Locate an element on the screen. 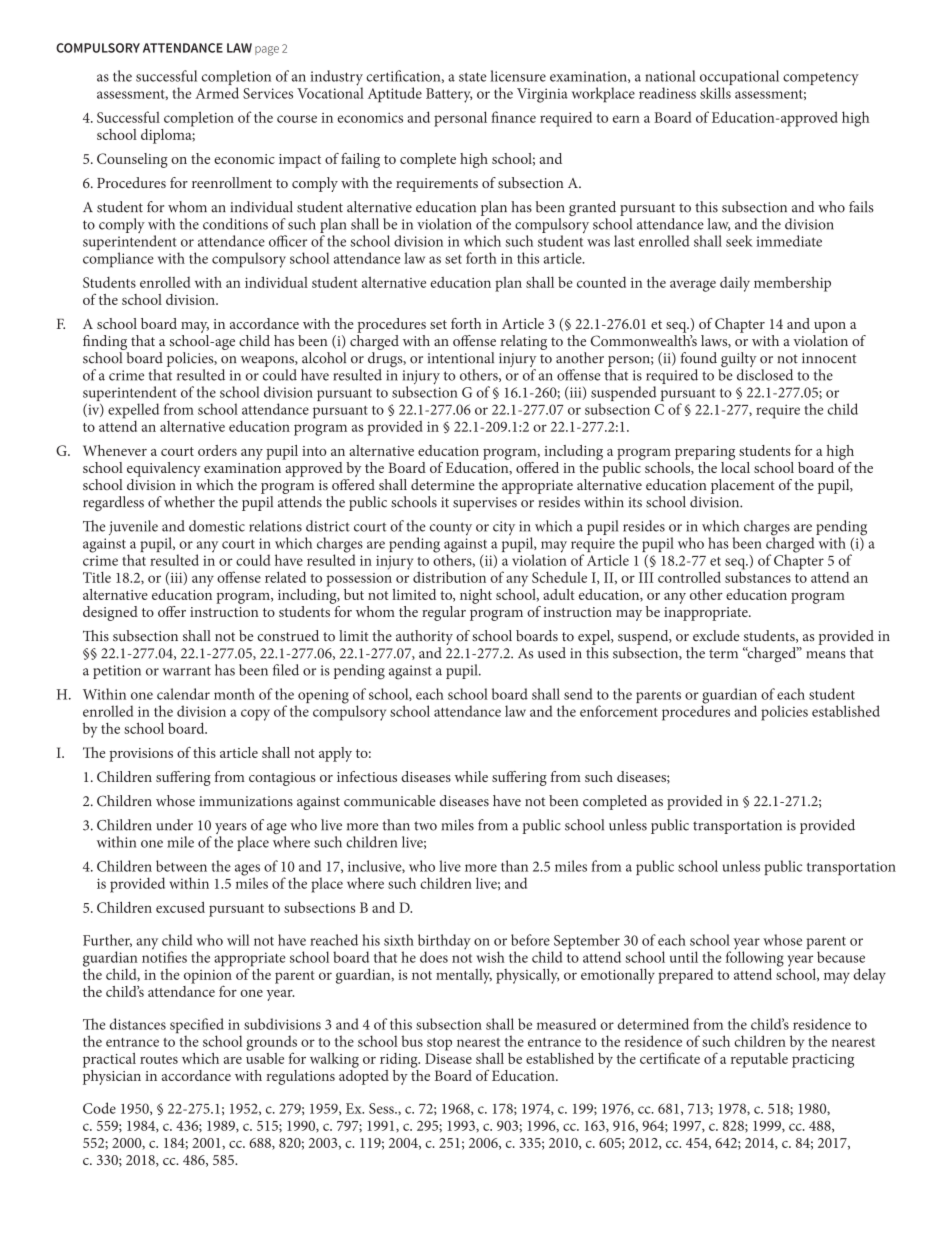  under is located at coordinates (174, 825).
